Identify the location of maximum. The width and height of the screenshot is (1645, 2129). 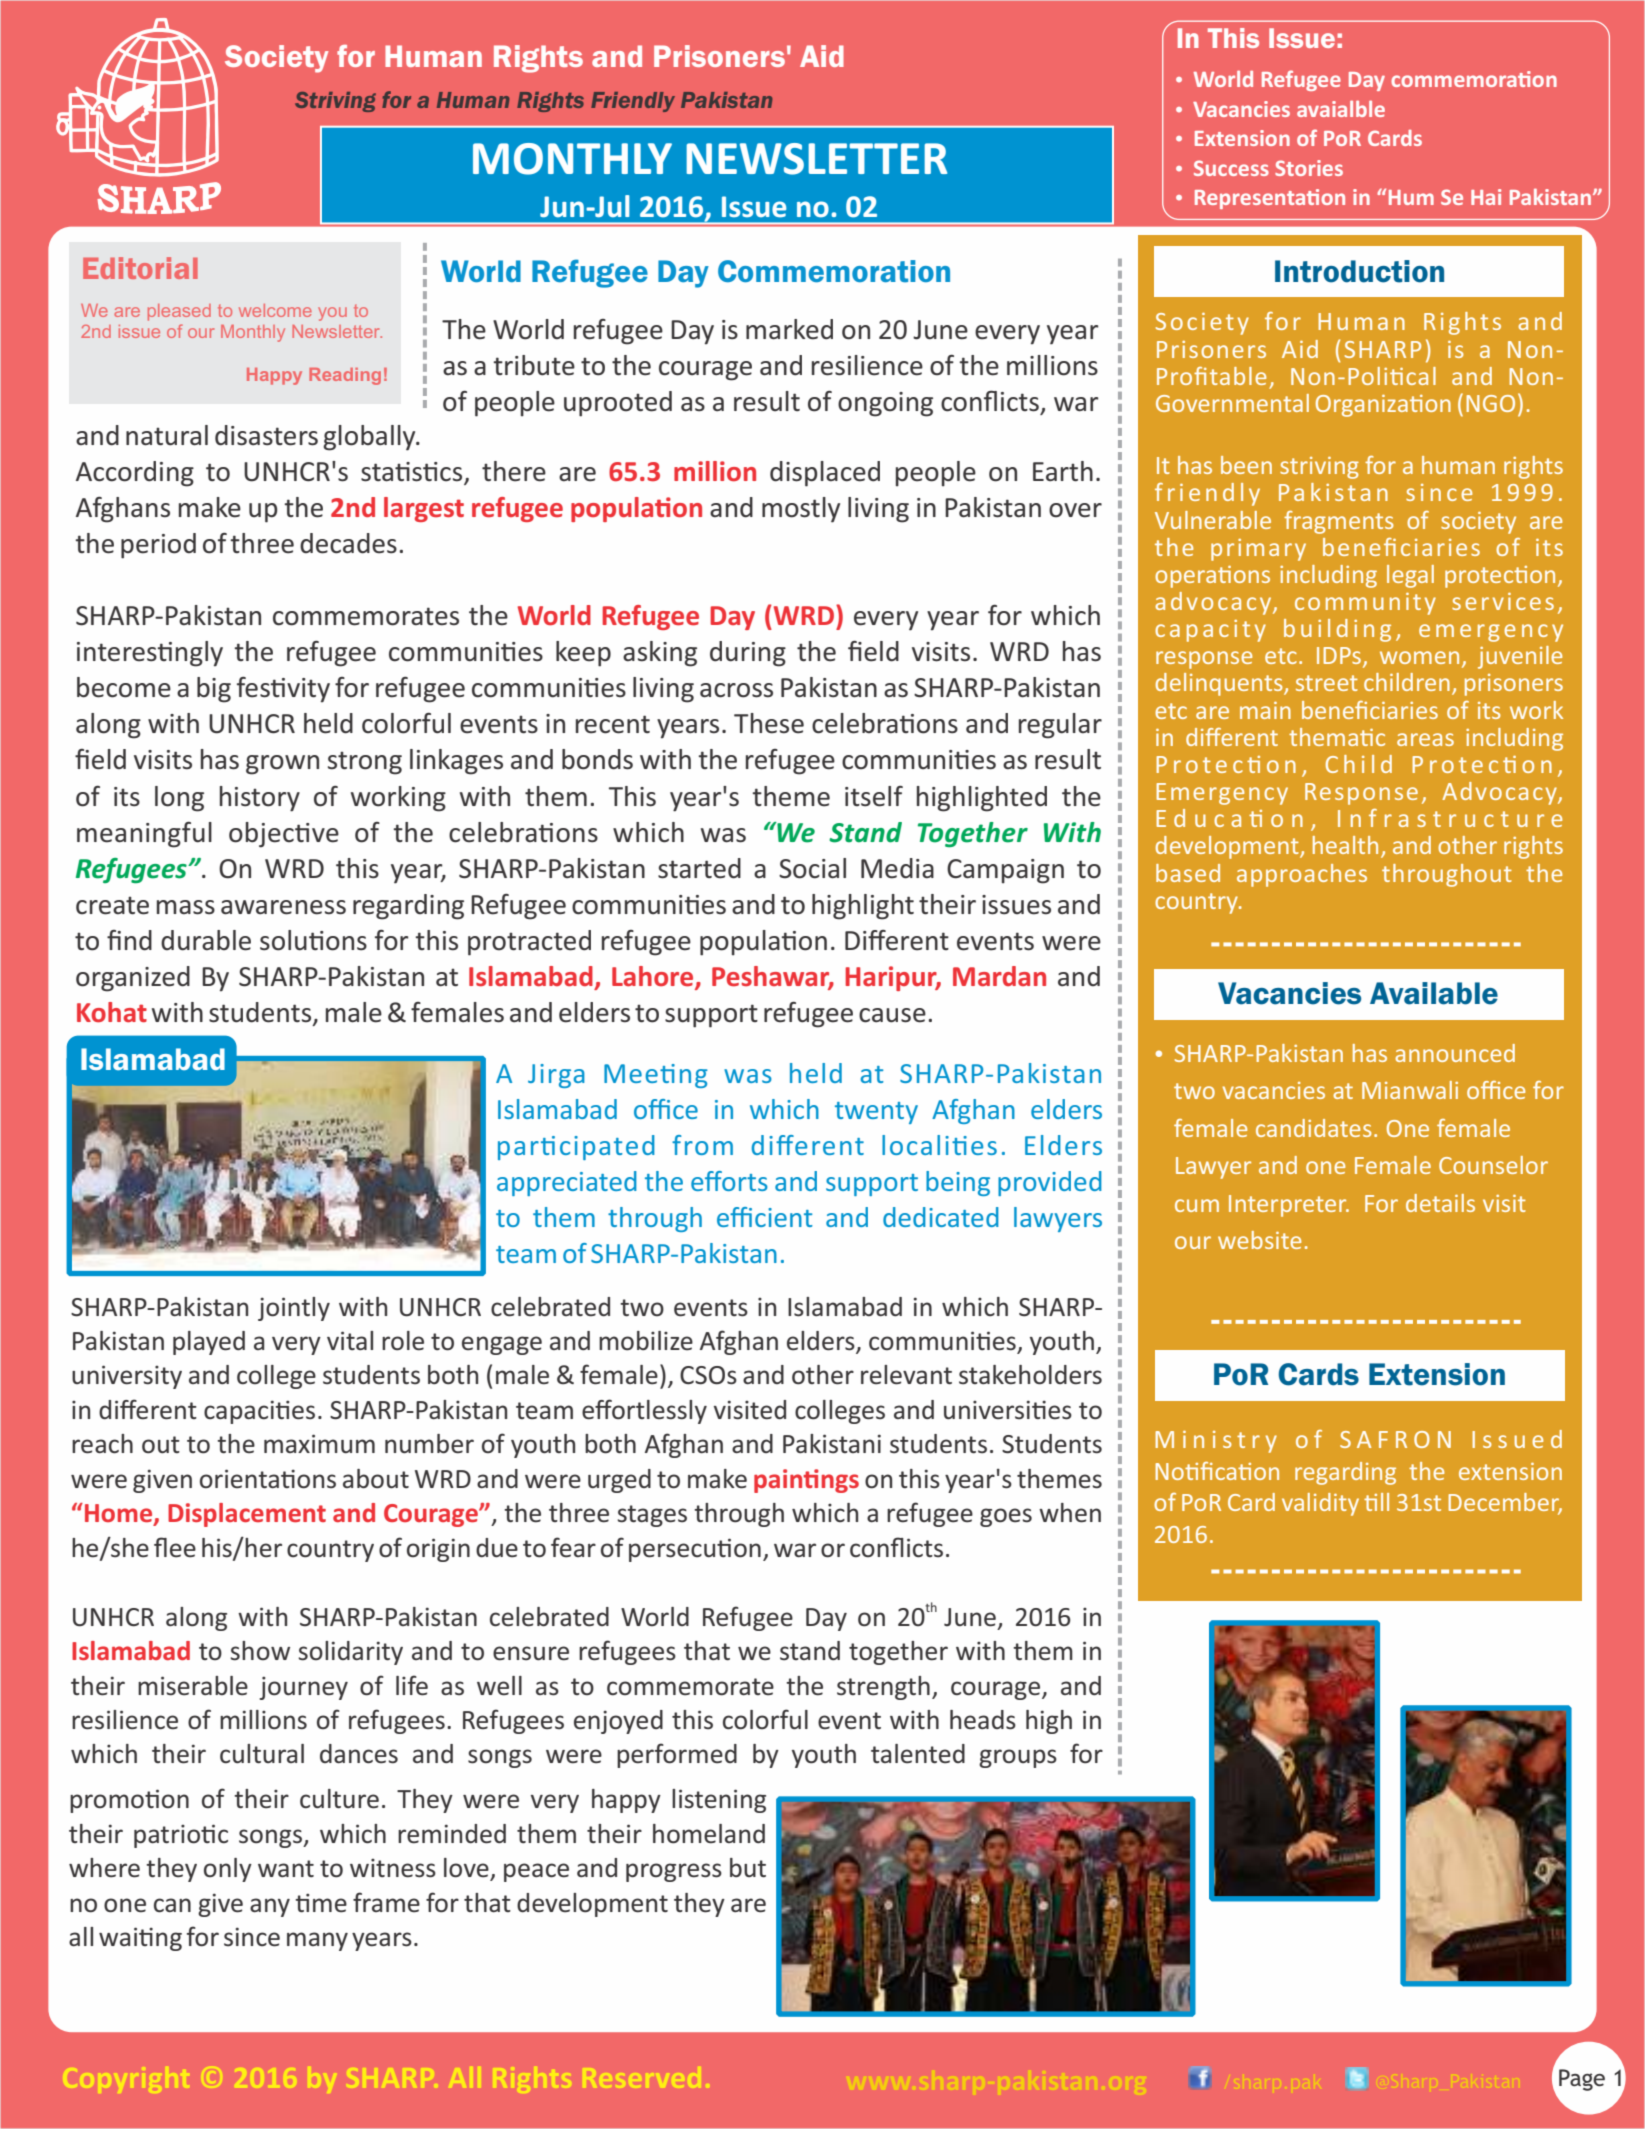
(319, 1444).
